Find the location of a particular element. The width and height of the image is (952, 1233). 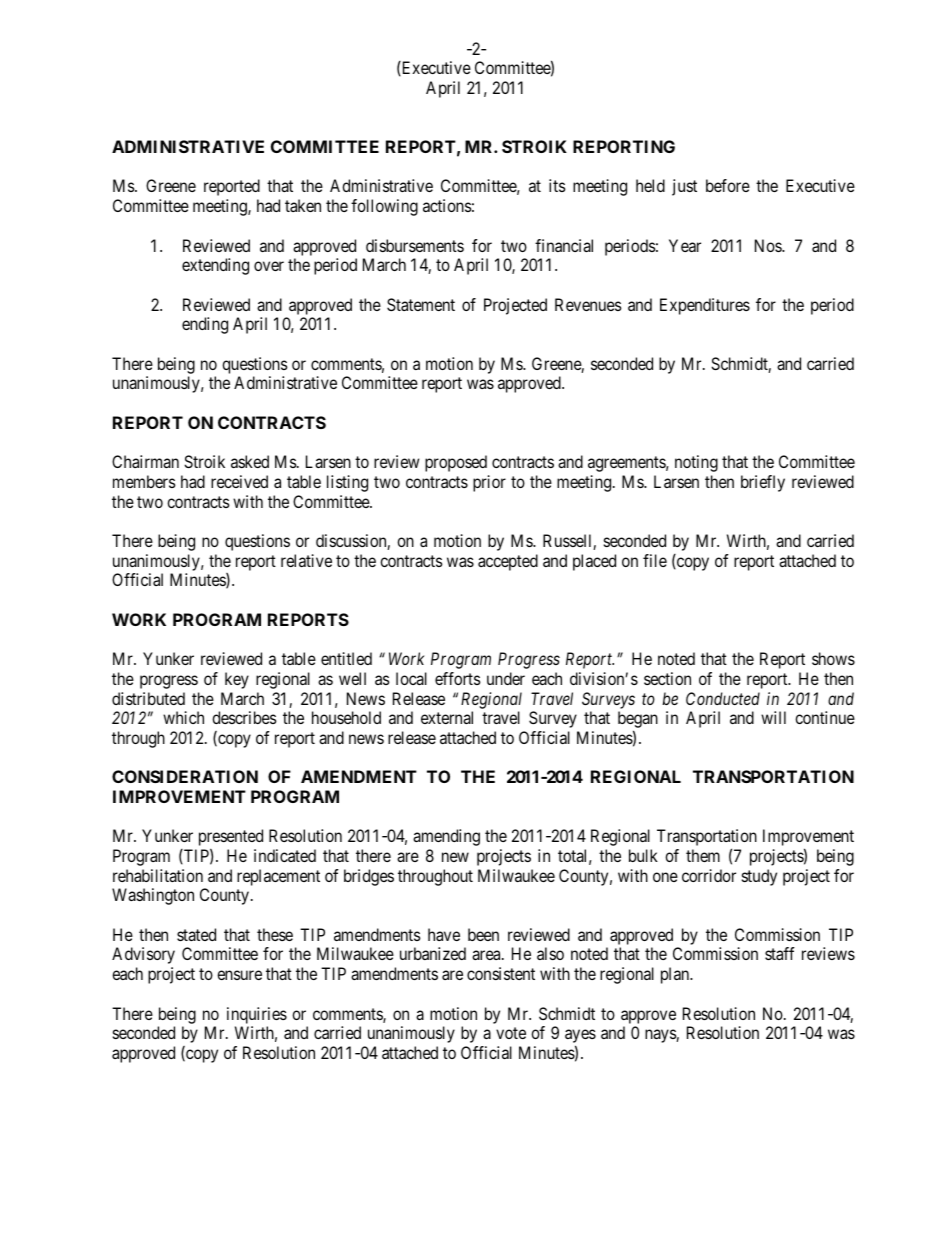

taken is located at coordinates (303, 205).
